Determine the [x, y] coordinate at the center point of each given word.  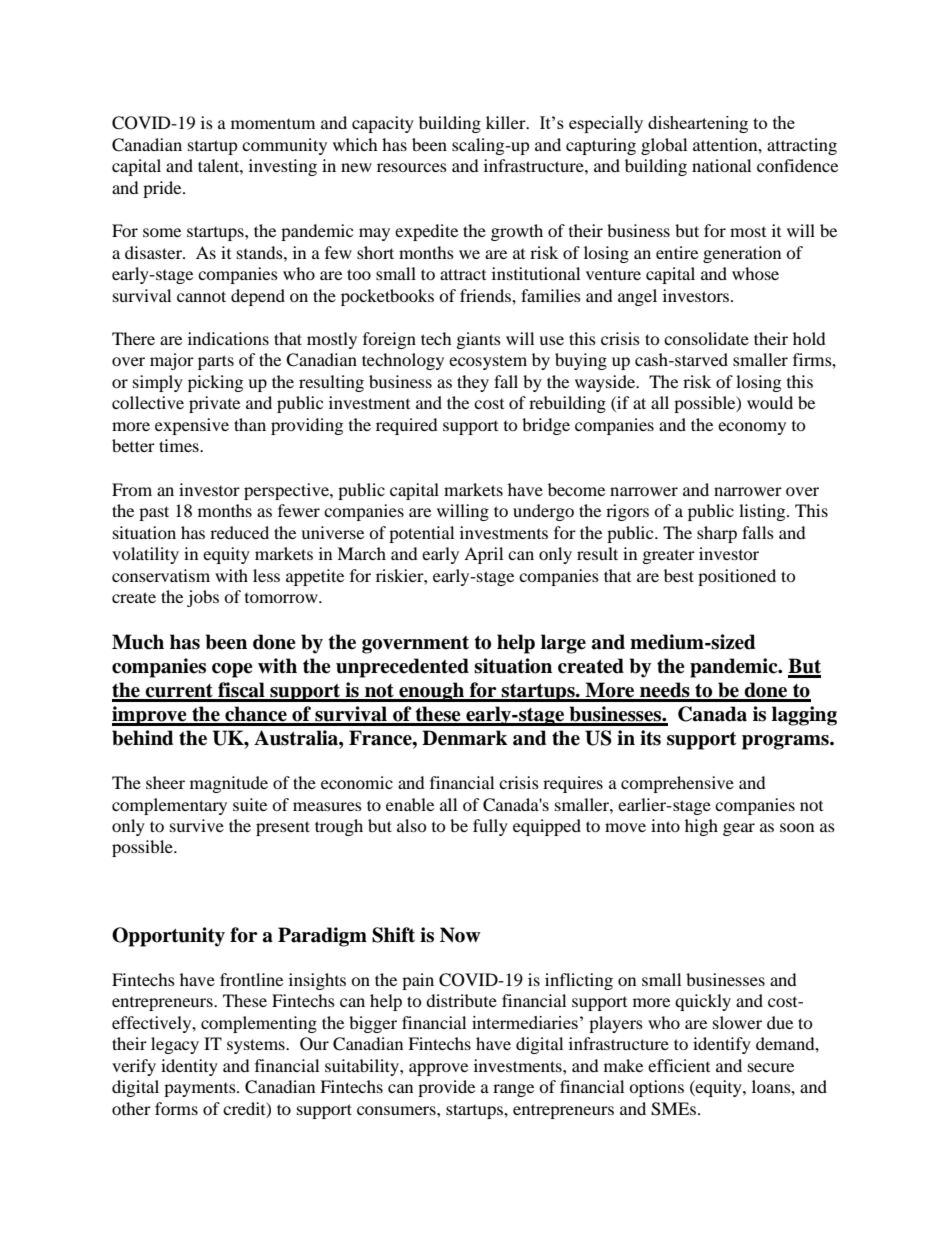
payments [201, 1090]
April [483, 555]
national [721, 165]
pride [163, 189]
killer [507, 122]
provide [446, 1088]
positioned [737, 577]
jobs [203, 598]
